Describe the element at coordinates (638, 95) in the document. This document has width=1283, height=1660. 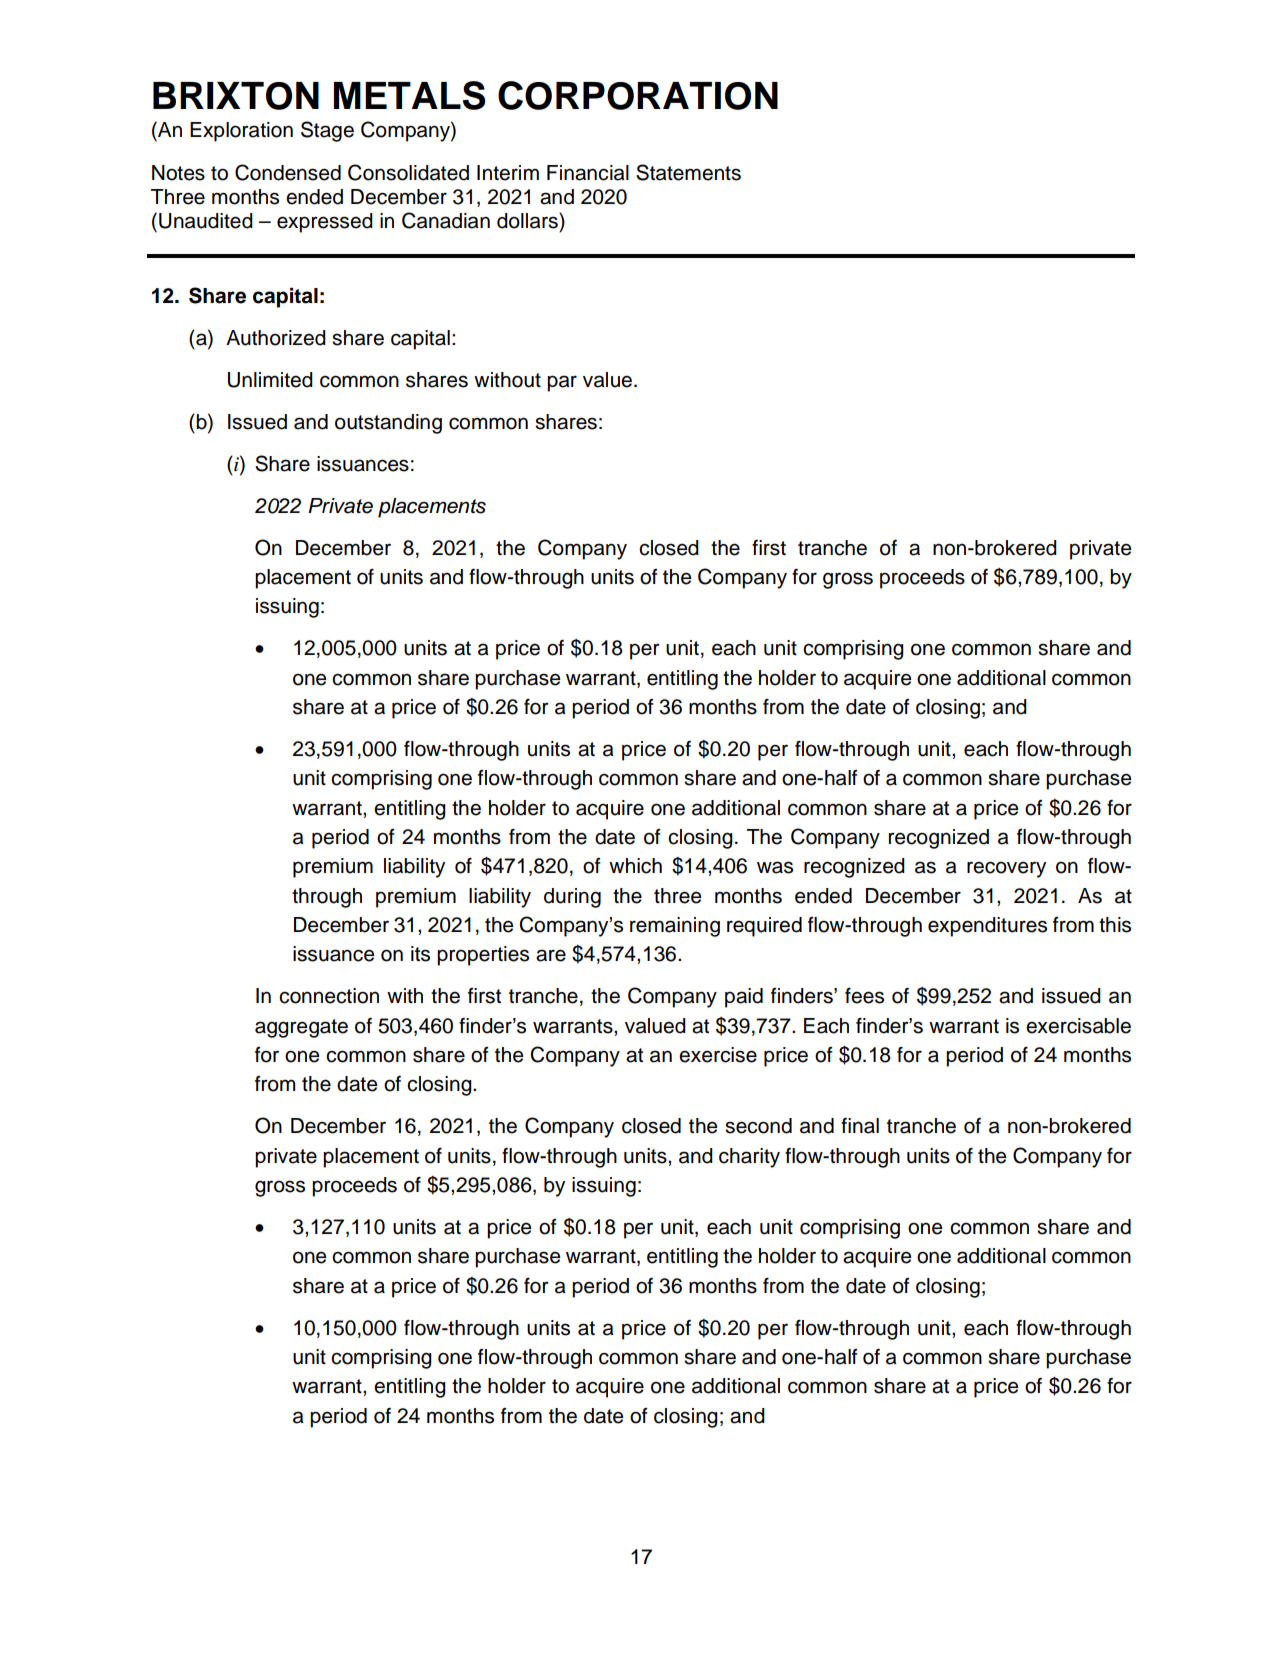
I see `CORPORATION` at that location.
